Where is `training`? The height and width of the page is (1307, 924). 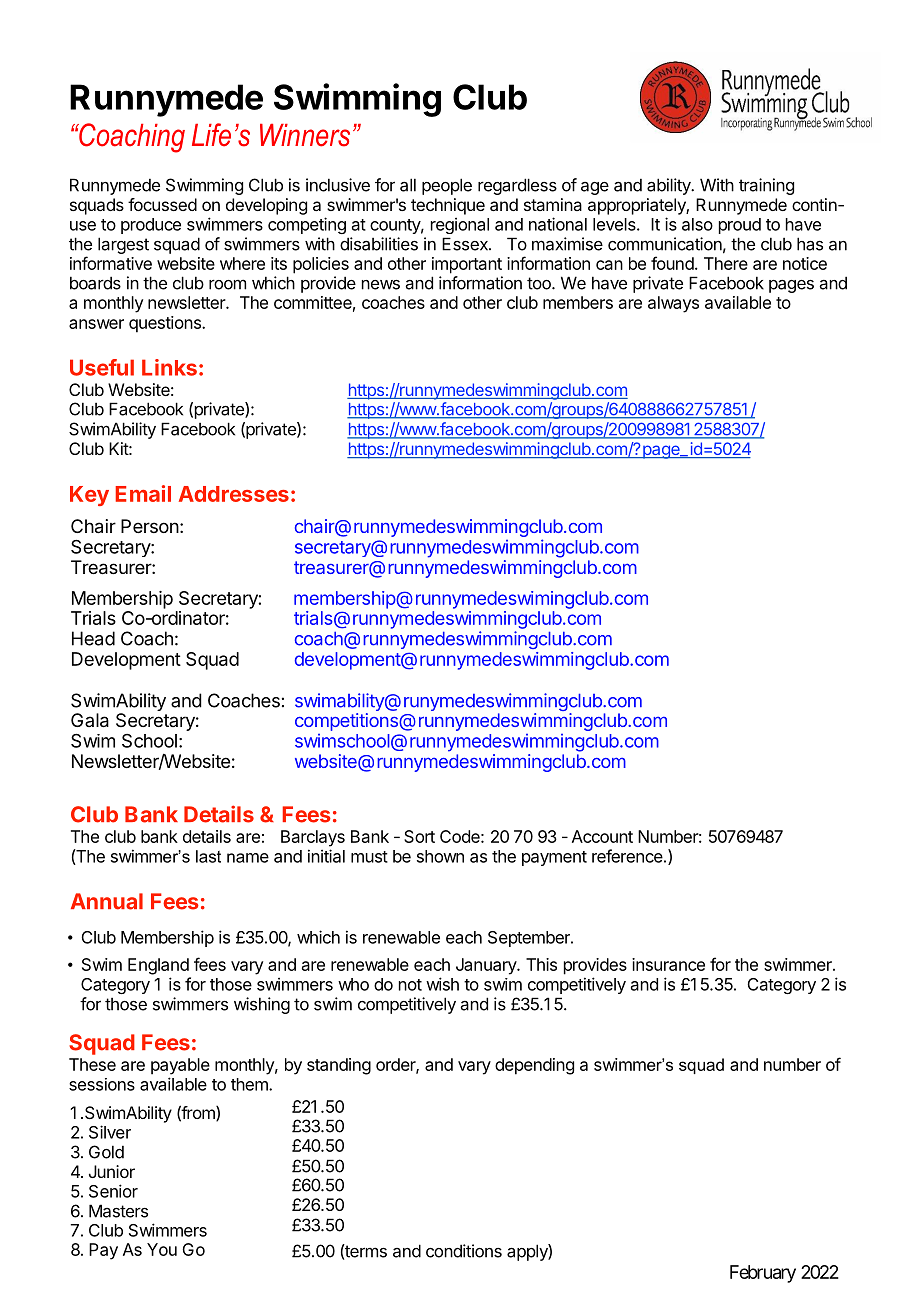
training is located at coordinates (766, 186).
